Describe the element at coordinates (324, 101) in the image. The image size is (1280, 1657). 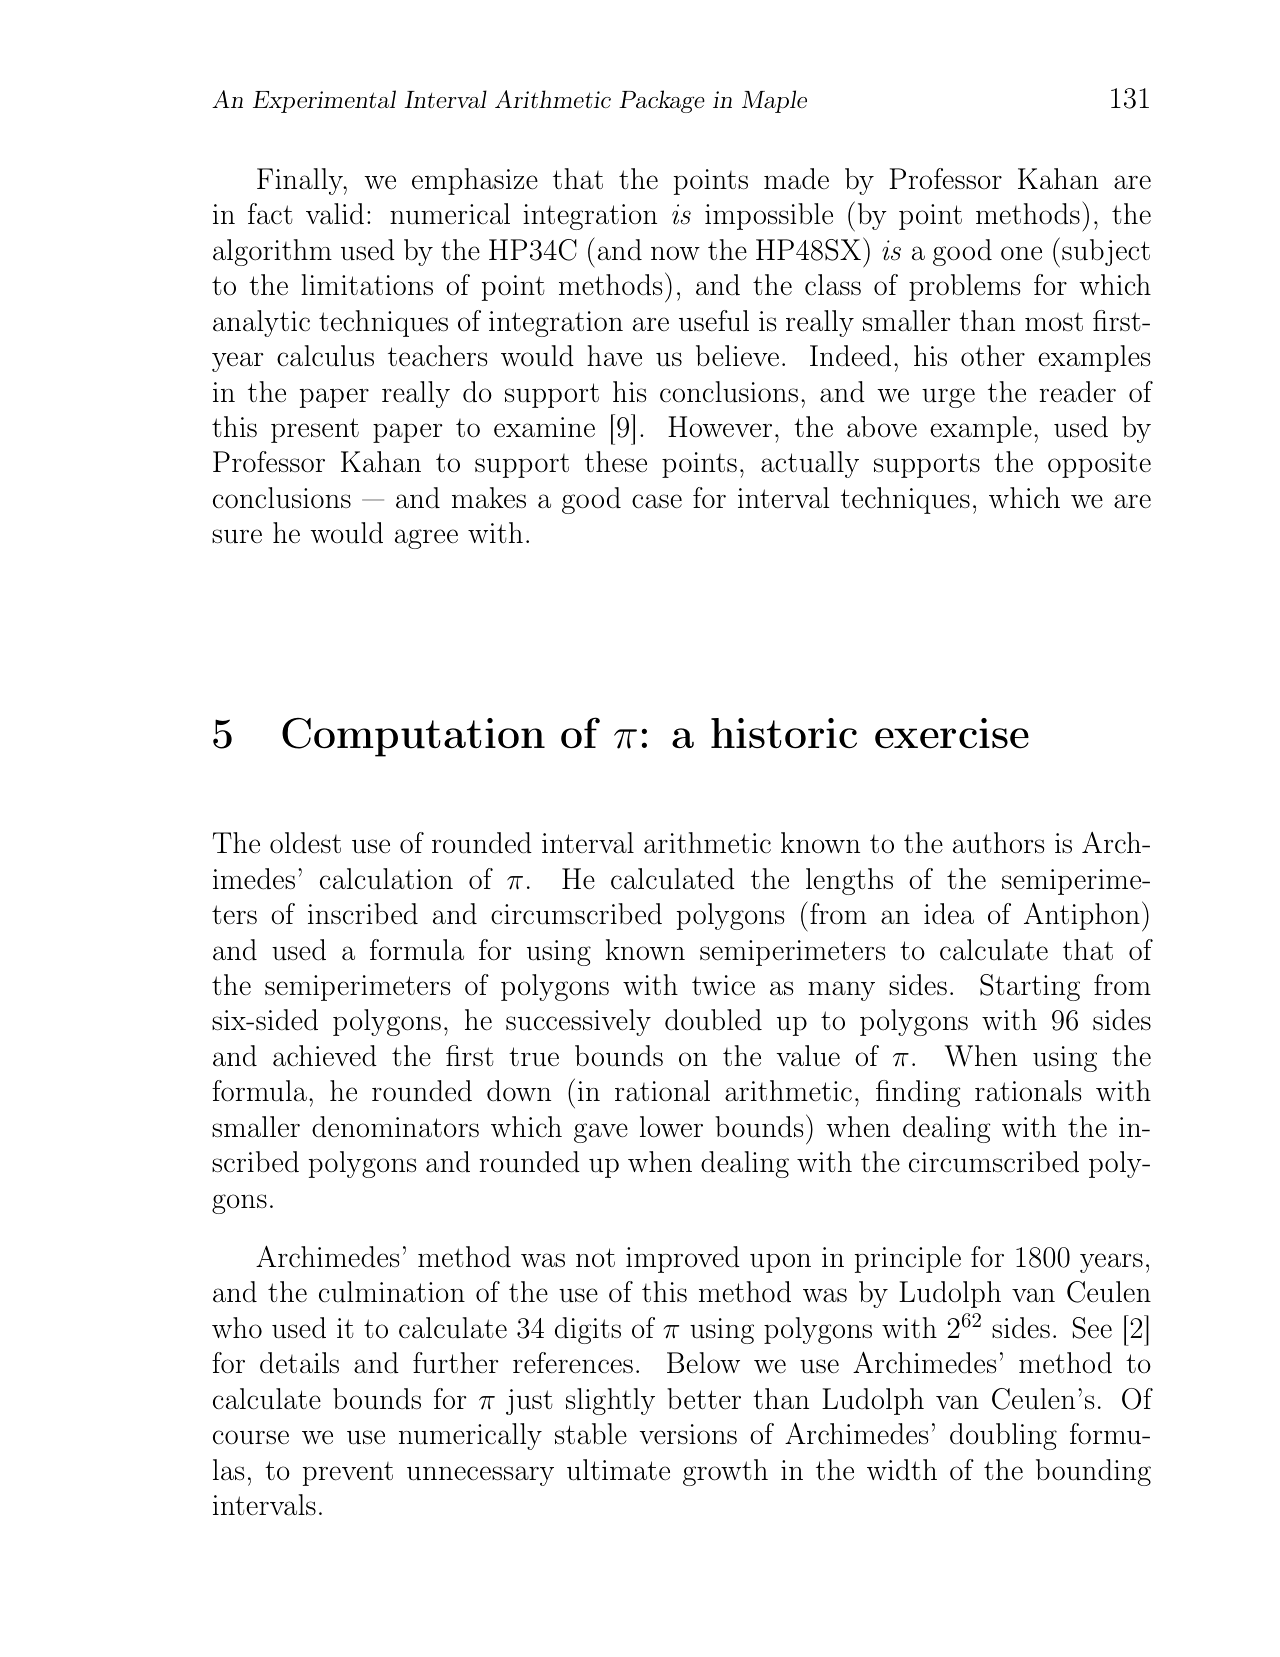
I see `Experimental` at that location.
